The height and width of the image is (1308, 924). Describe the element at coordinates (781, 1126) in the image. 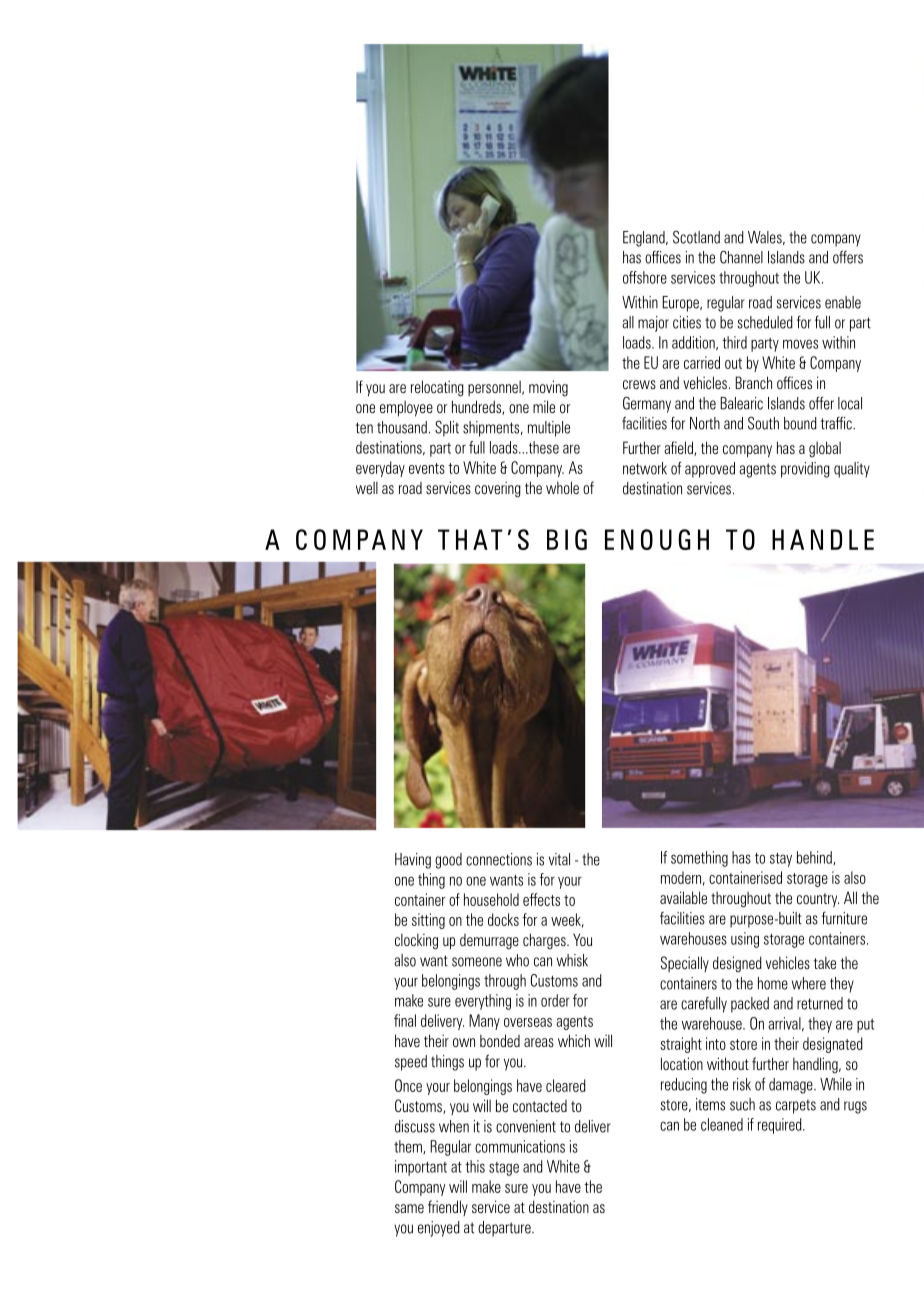

I see `required` at that location.
